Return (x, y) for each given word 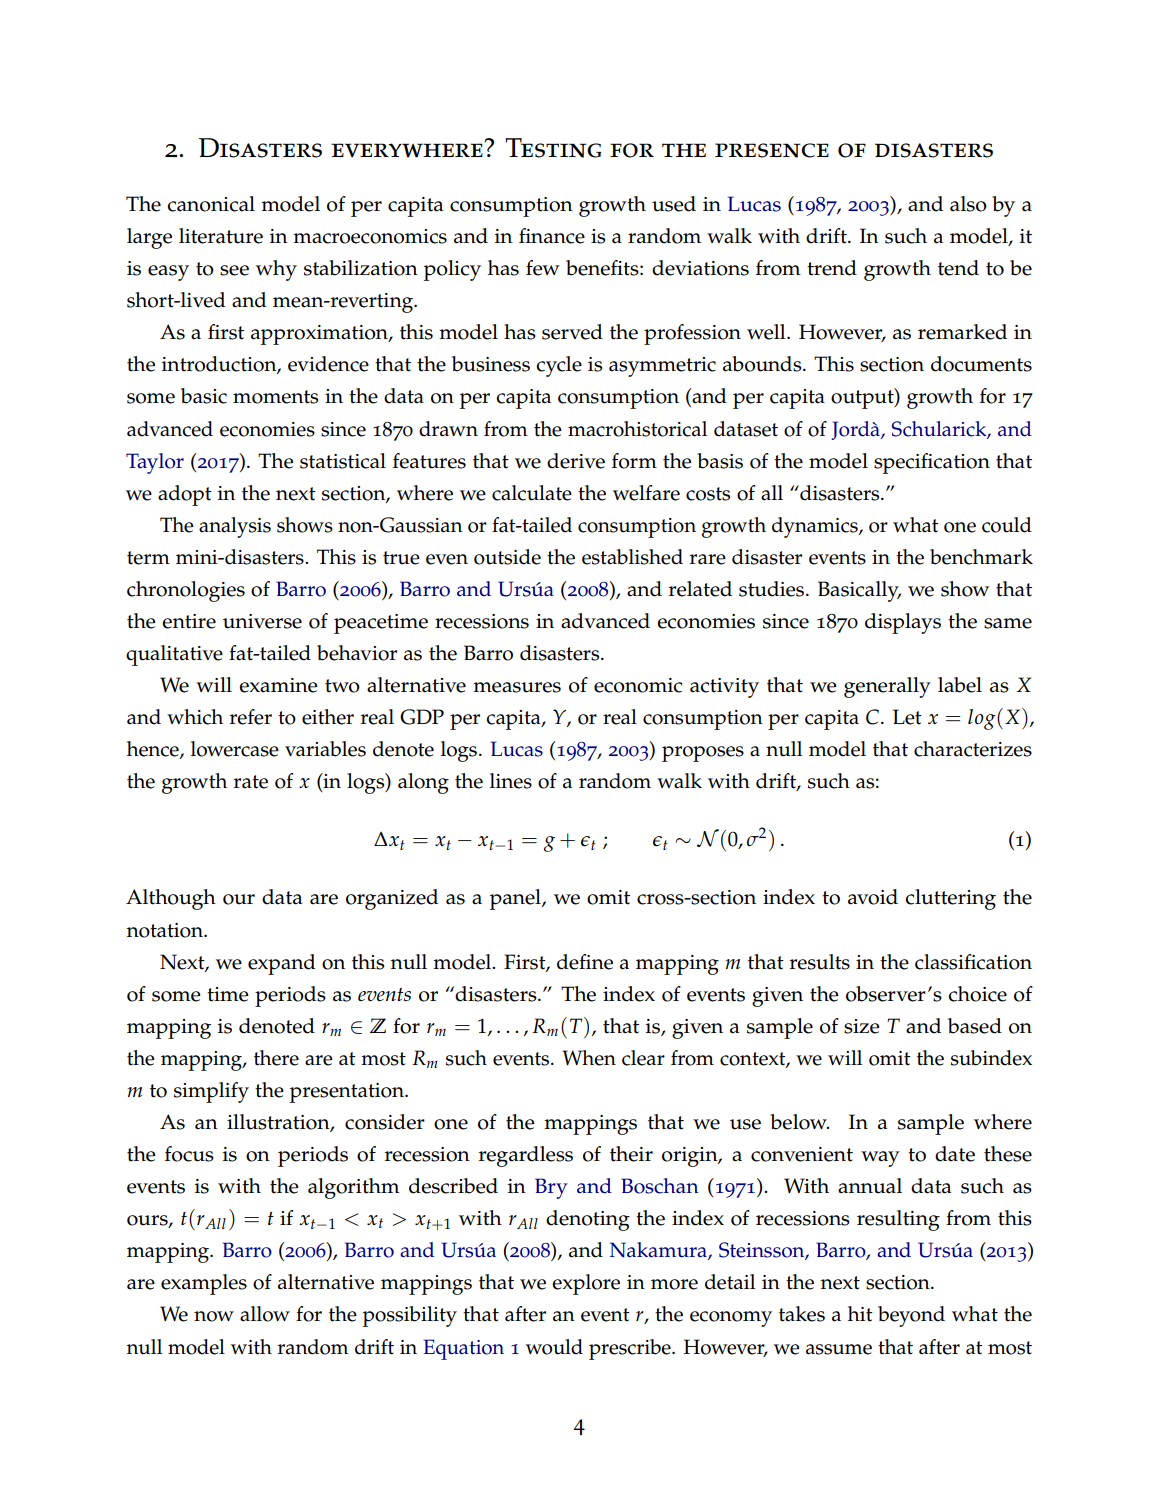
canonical (211, 204)
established (632, 557)
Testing (553, 148)
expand (282, 964)
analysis (235, 527)
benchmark (981, 557)
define (585, 962)
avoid (873, 897)
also (968, 204)
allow (265, 1314)
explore (586, 1284)
